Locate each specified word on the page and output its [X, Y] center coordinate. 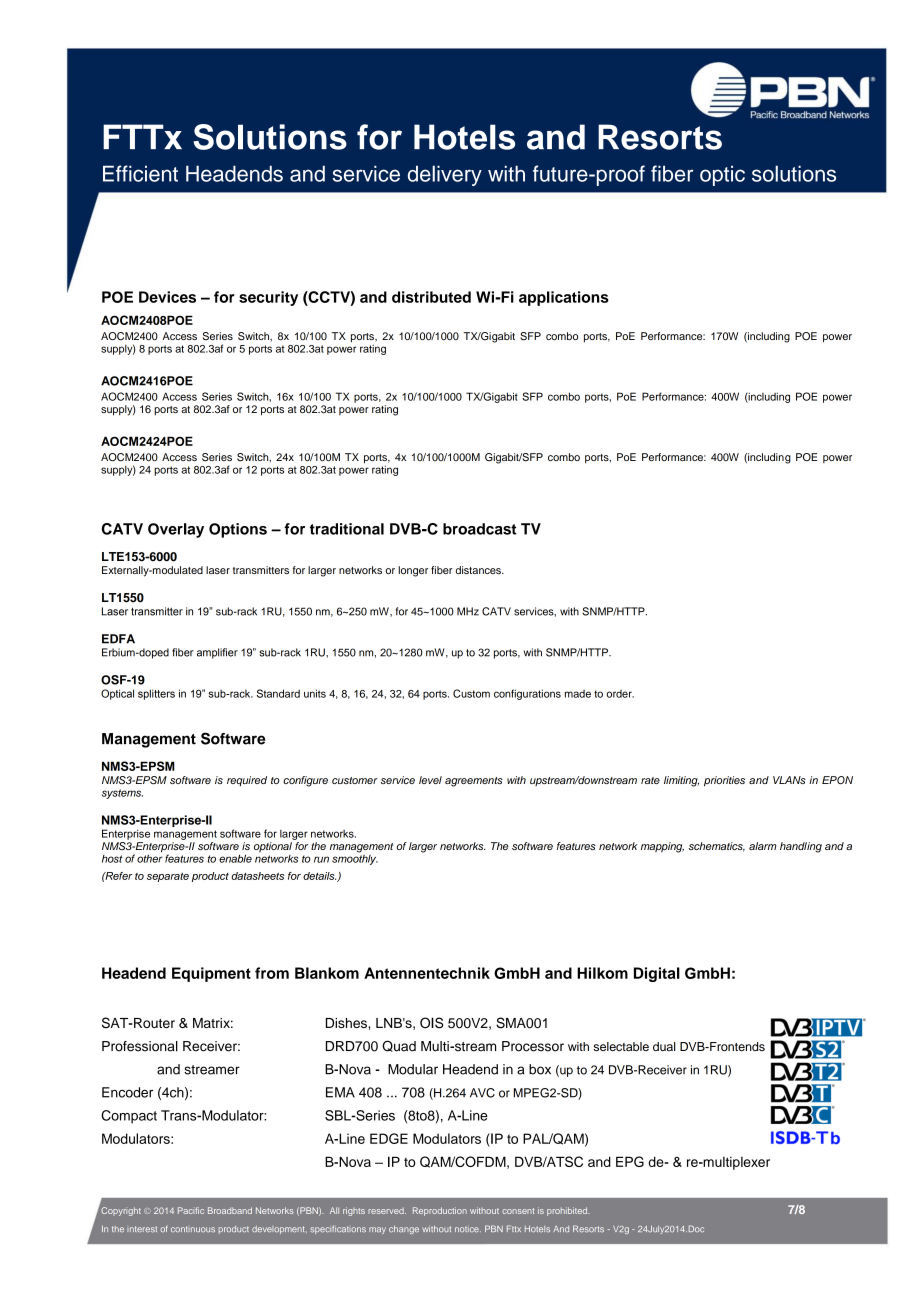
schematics [717, 847]
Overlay [176, 530]
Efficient [140, 173]
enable [235, 858]
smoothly [355, 858]
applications [564, 298]
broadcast [480, 529]
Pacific [191, 1210]
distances [479, 570]
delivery [445, 175]
